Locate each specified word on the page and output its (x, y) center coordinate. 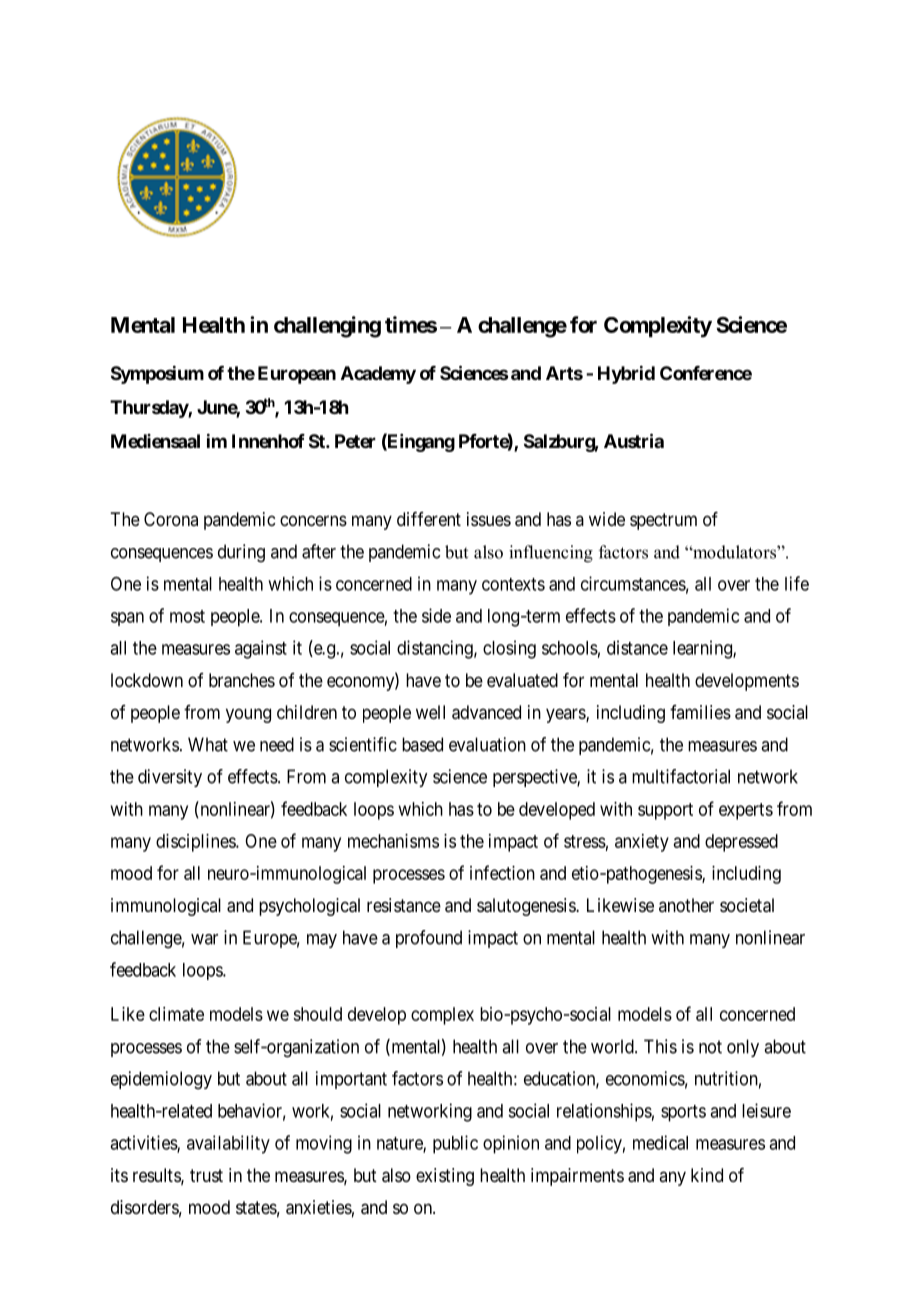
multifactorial (681, 776)
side (436, 615)
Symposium (157, 374)
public (455, 1144)
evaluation (487, 744)
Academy (378, 375)
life (797, 583)
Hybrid (626, 374)
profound (429, 939)
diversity (170, 778)
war (204, 939)
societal (747, 905)
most (187, 616)
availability (228, 1144)
